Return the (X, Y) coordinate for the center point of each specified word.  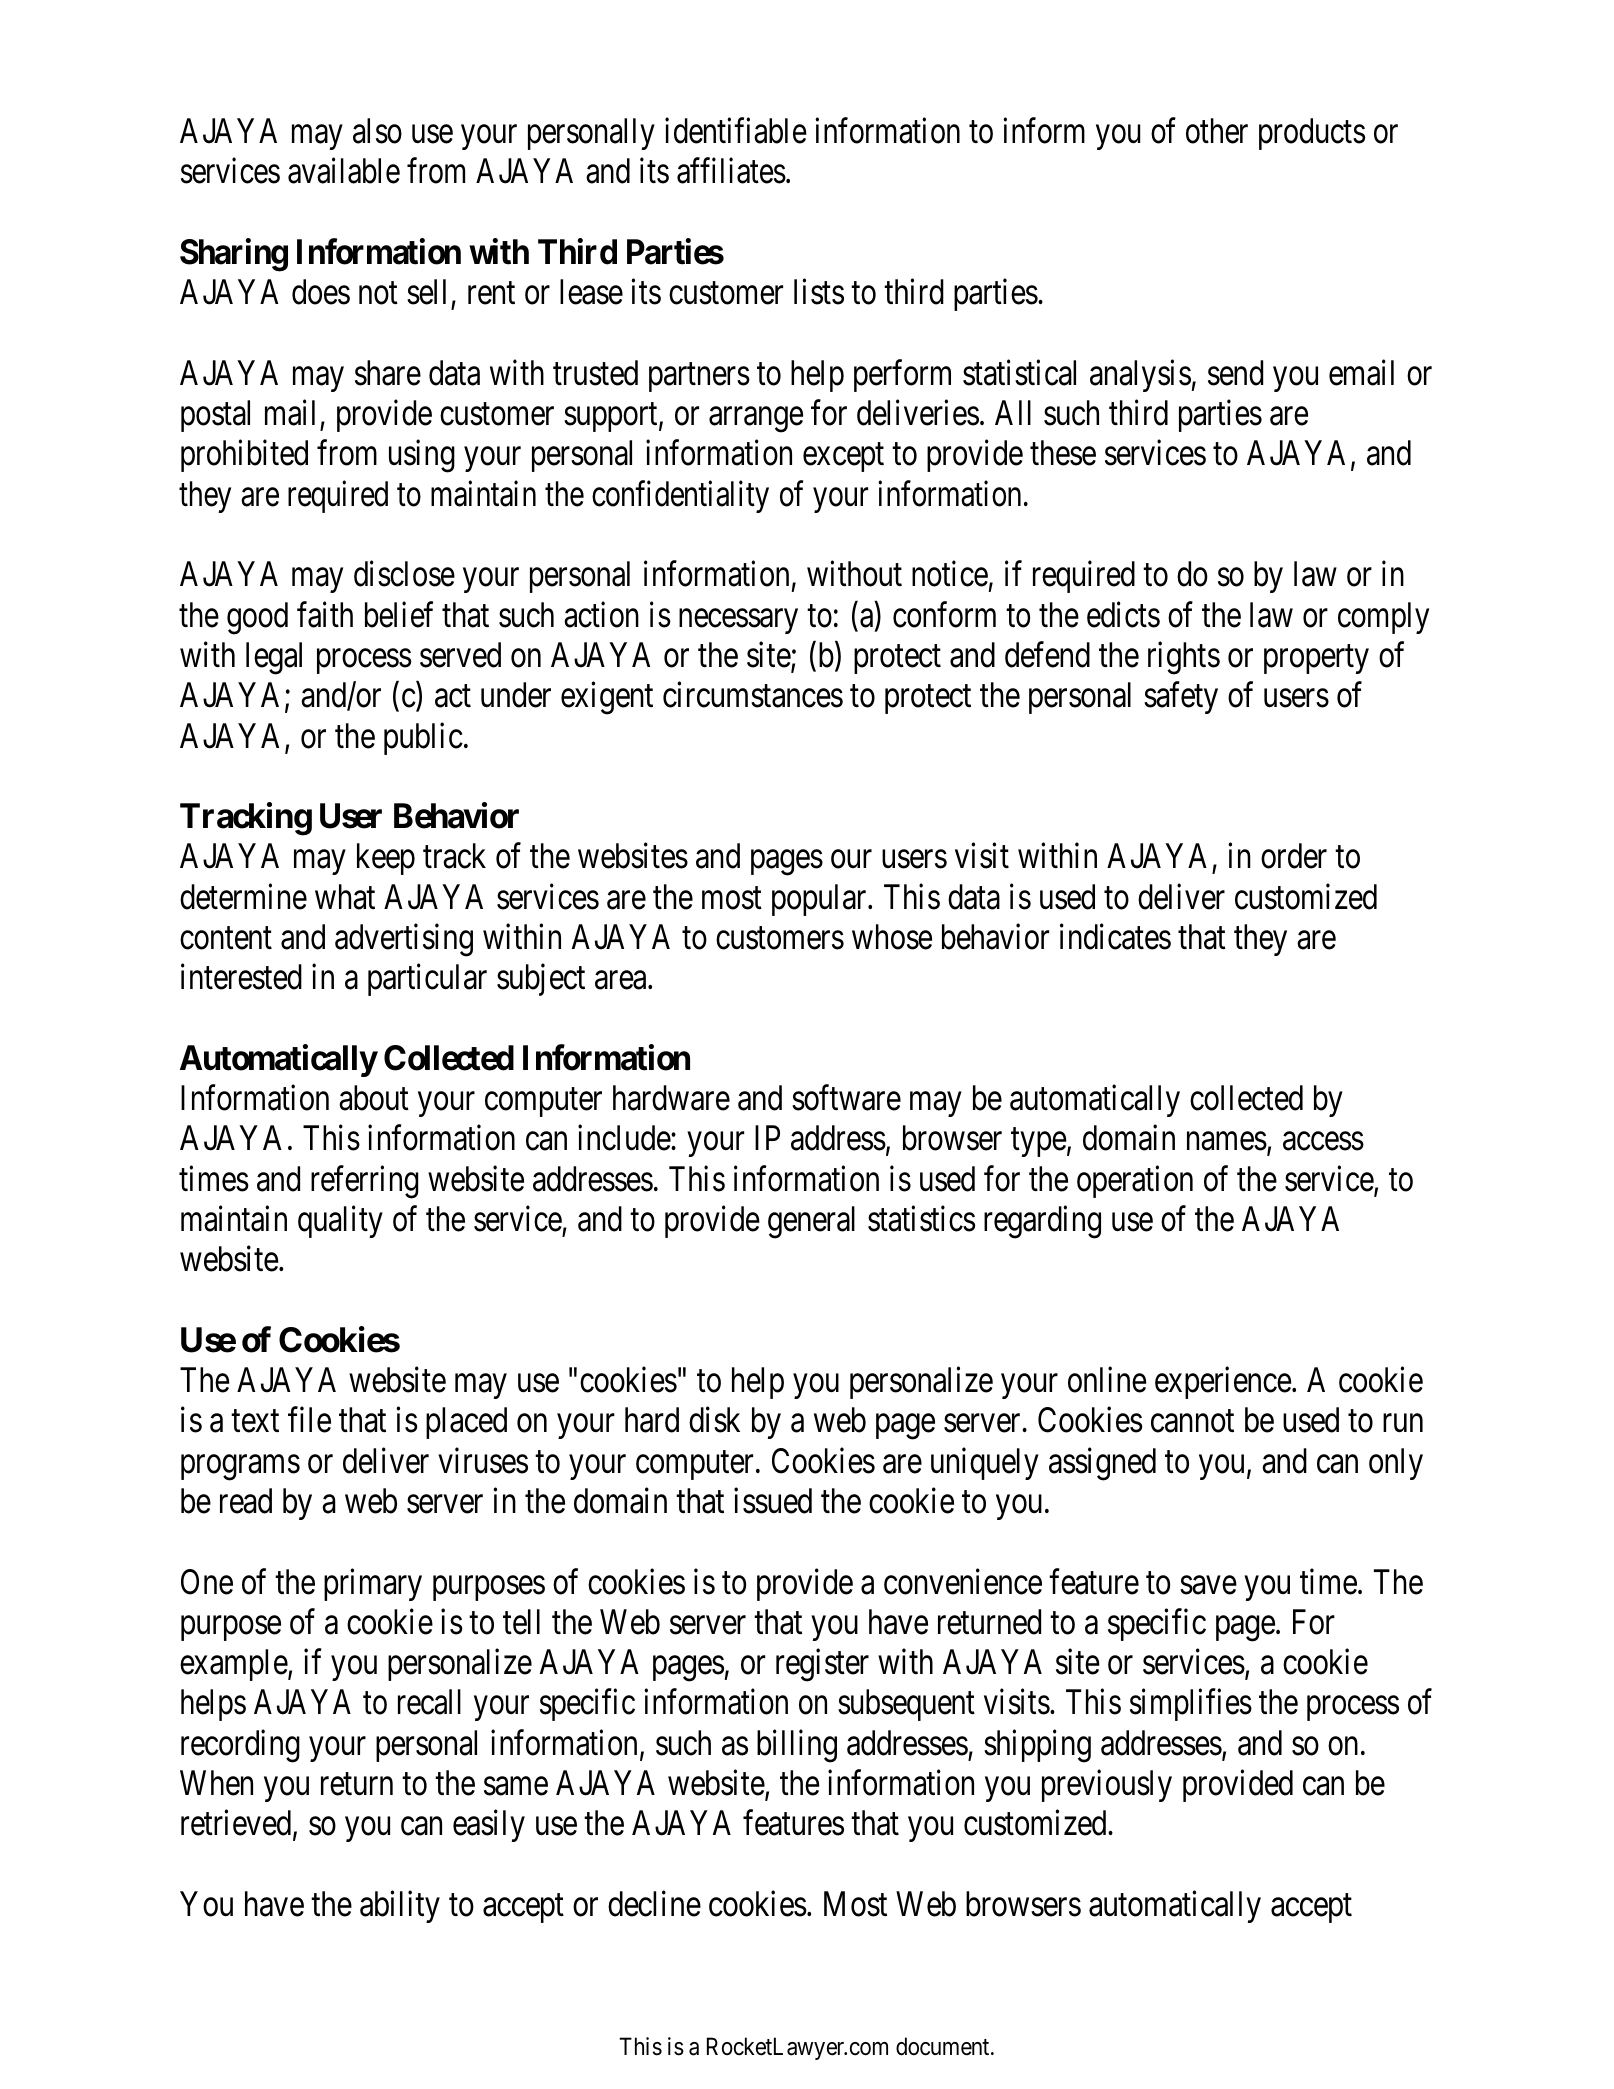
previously (1107, 1786)
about (374, 1098)
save (1208, 1585)
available (344, 171)
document (944, 2046)
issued (773, 1501)
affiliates (731, 171)
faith (325, 614)
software (846, 1098)
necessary (738, 621)
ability (400, 1907)
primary (373, 1584)
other (1217, 131)
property (1316, 659)
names (1227, 1142)
